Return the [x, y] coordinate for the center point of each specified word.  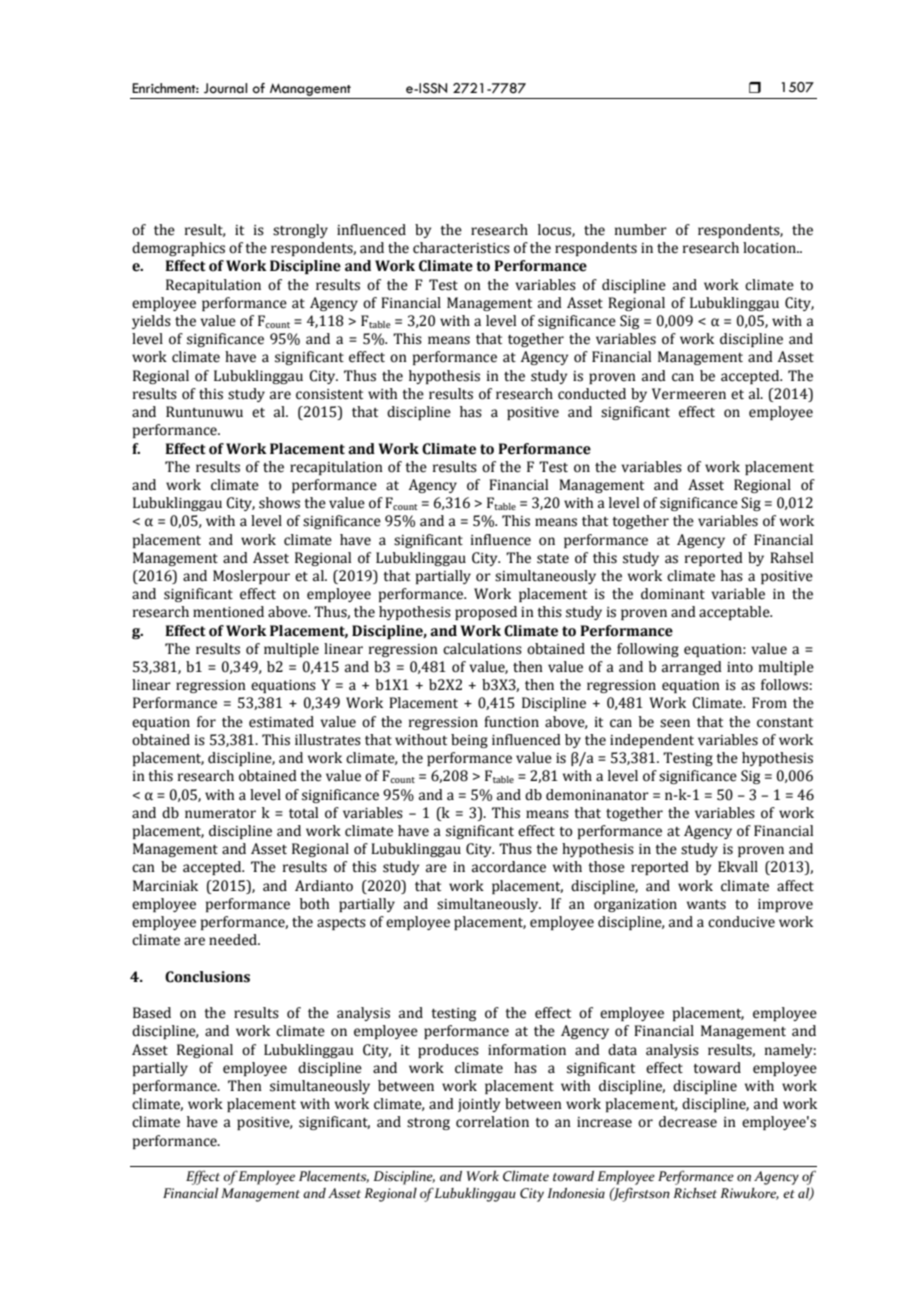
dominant [673, 594]
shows [279, 503]
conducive [741, 922]
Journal [225, 88]
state [553, 559]
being [469, 741]
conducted [592, 394]
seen [675, 723]
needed [234, 940]
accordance [509, 867]
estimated [281, 722]
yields [151, 322]
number [641, 230]
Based [152, 1013]
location [770, 248]
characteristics [461, 248]
